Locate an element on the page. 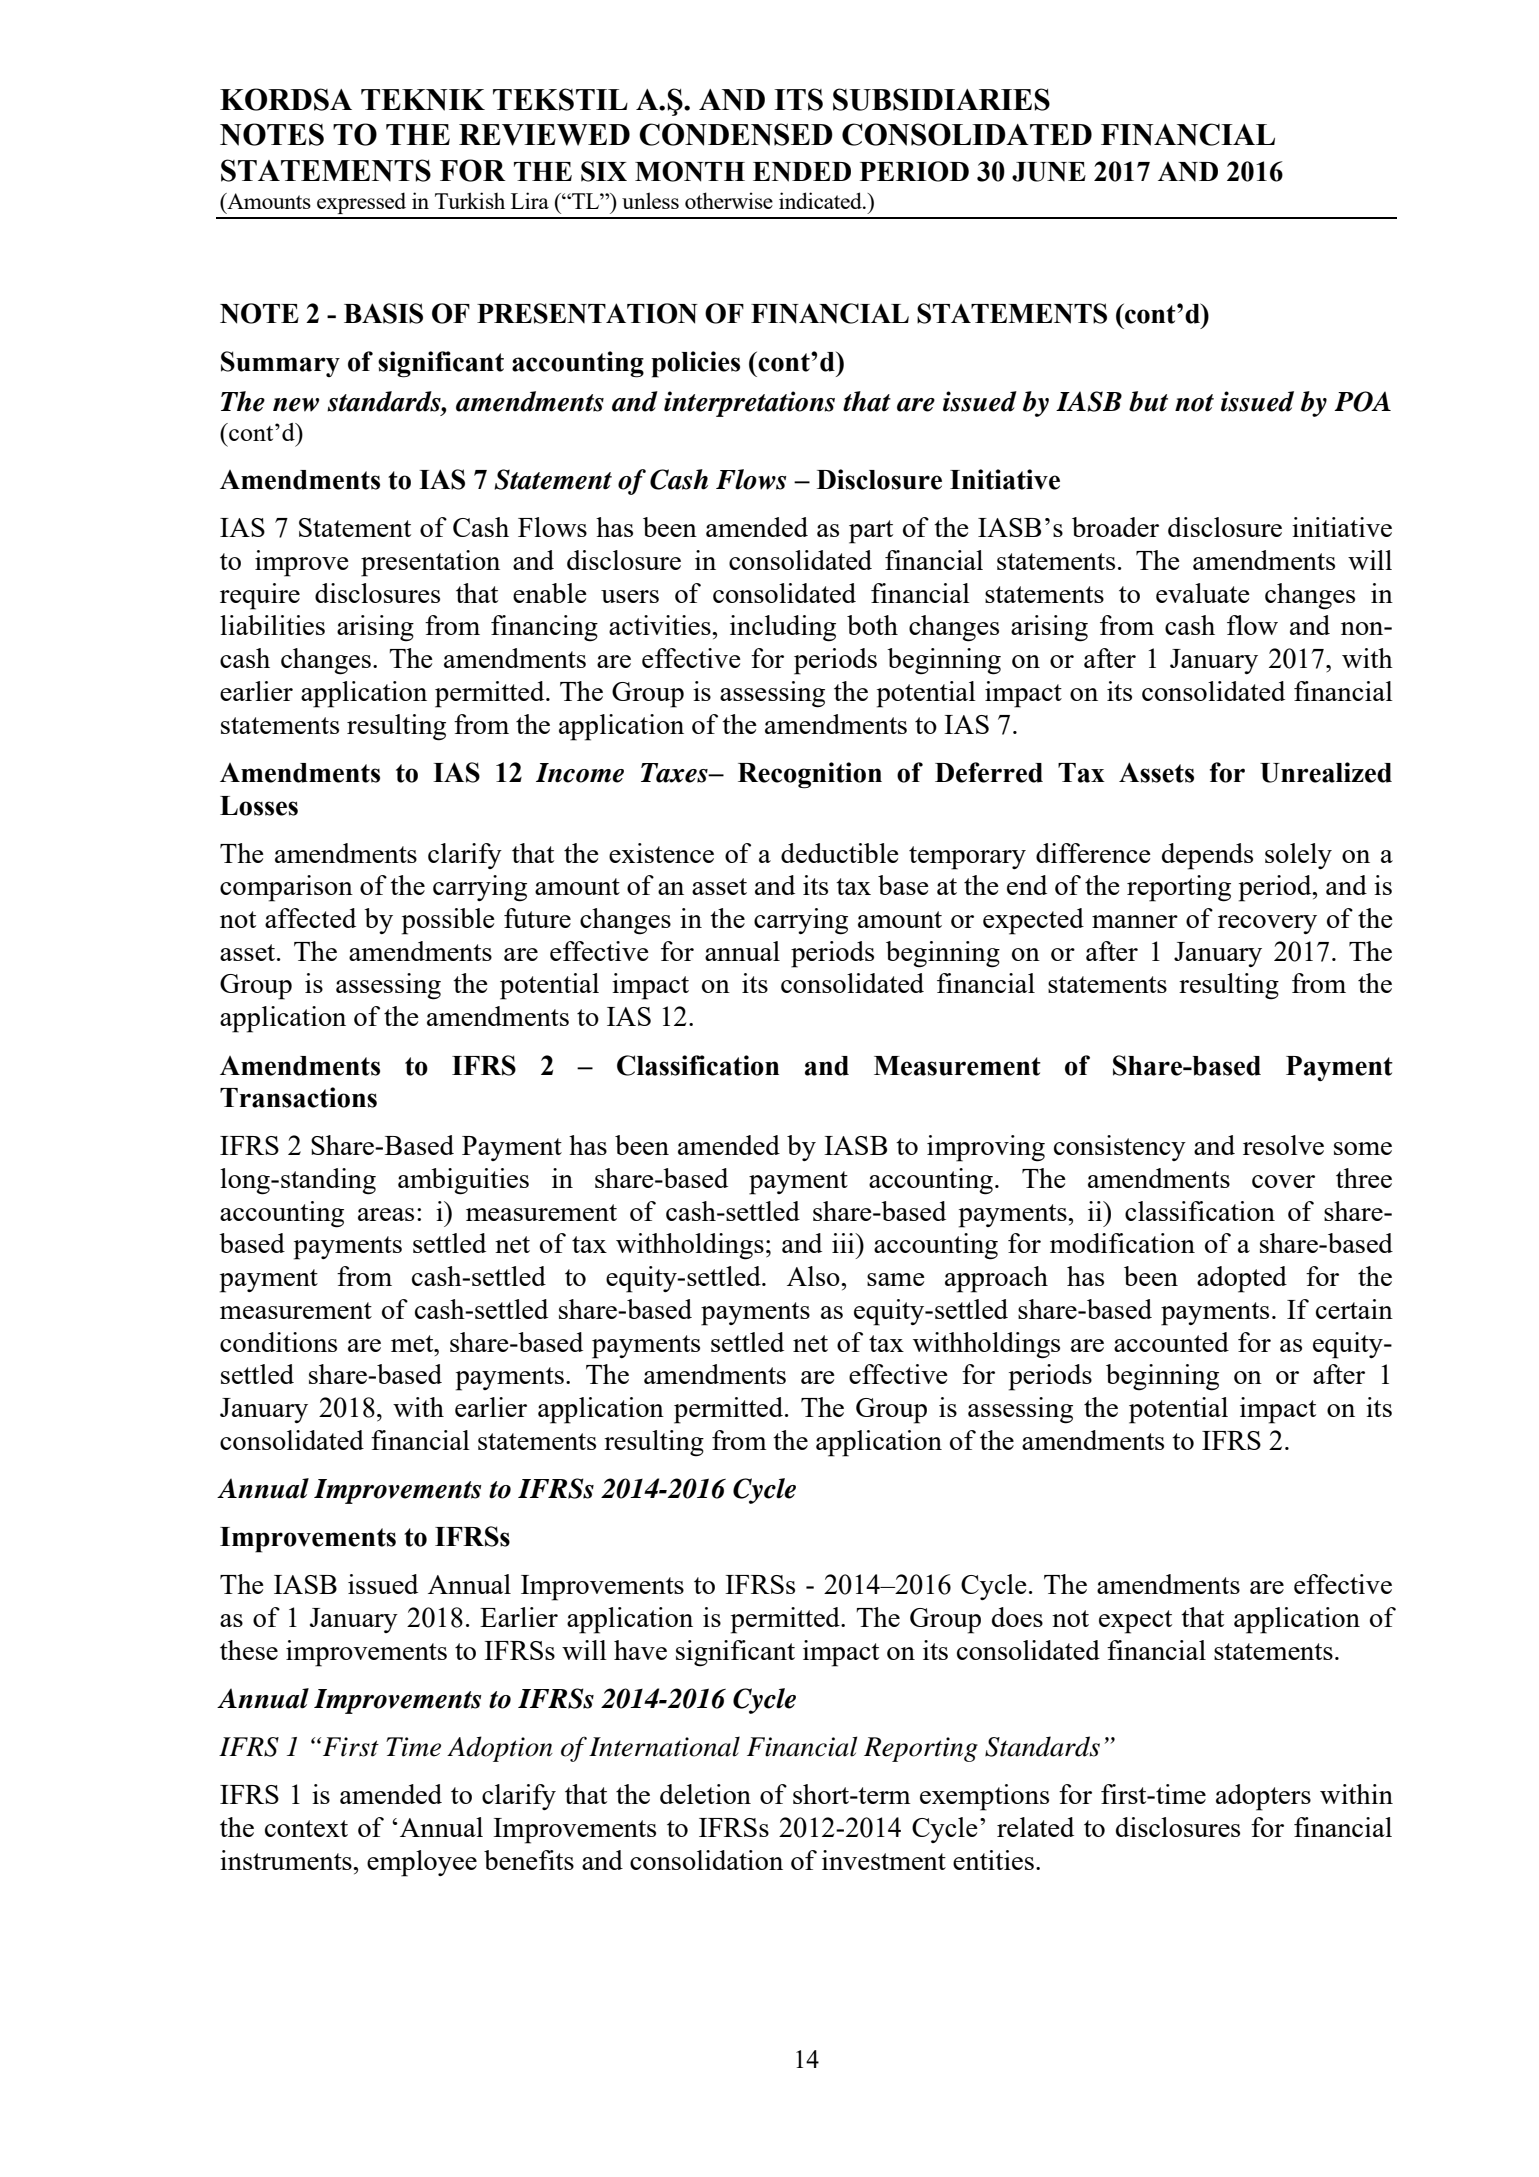 This document has height=2177, width=1539. investment is located at coordinates (884, 1860).
